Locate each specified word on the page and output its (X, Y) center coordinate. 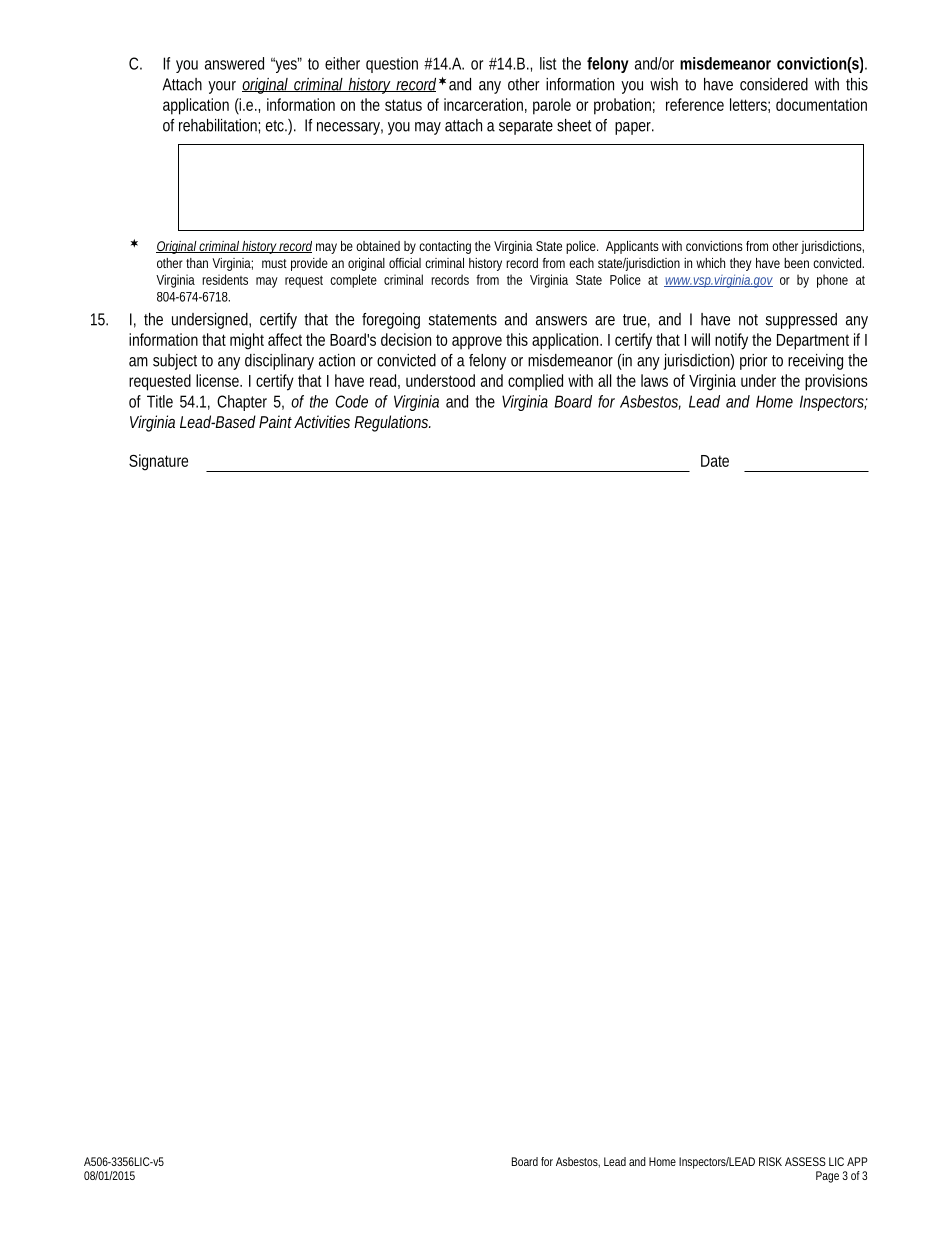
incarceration (483, 104)
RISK (770, 1161)
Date (715, 461)
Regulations (392, 423)
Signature (158, 462)
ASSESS (805, 1161)
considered (774, 84)
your (222, 87)
